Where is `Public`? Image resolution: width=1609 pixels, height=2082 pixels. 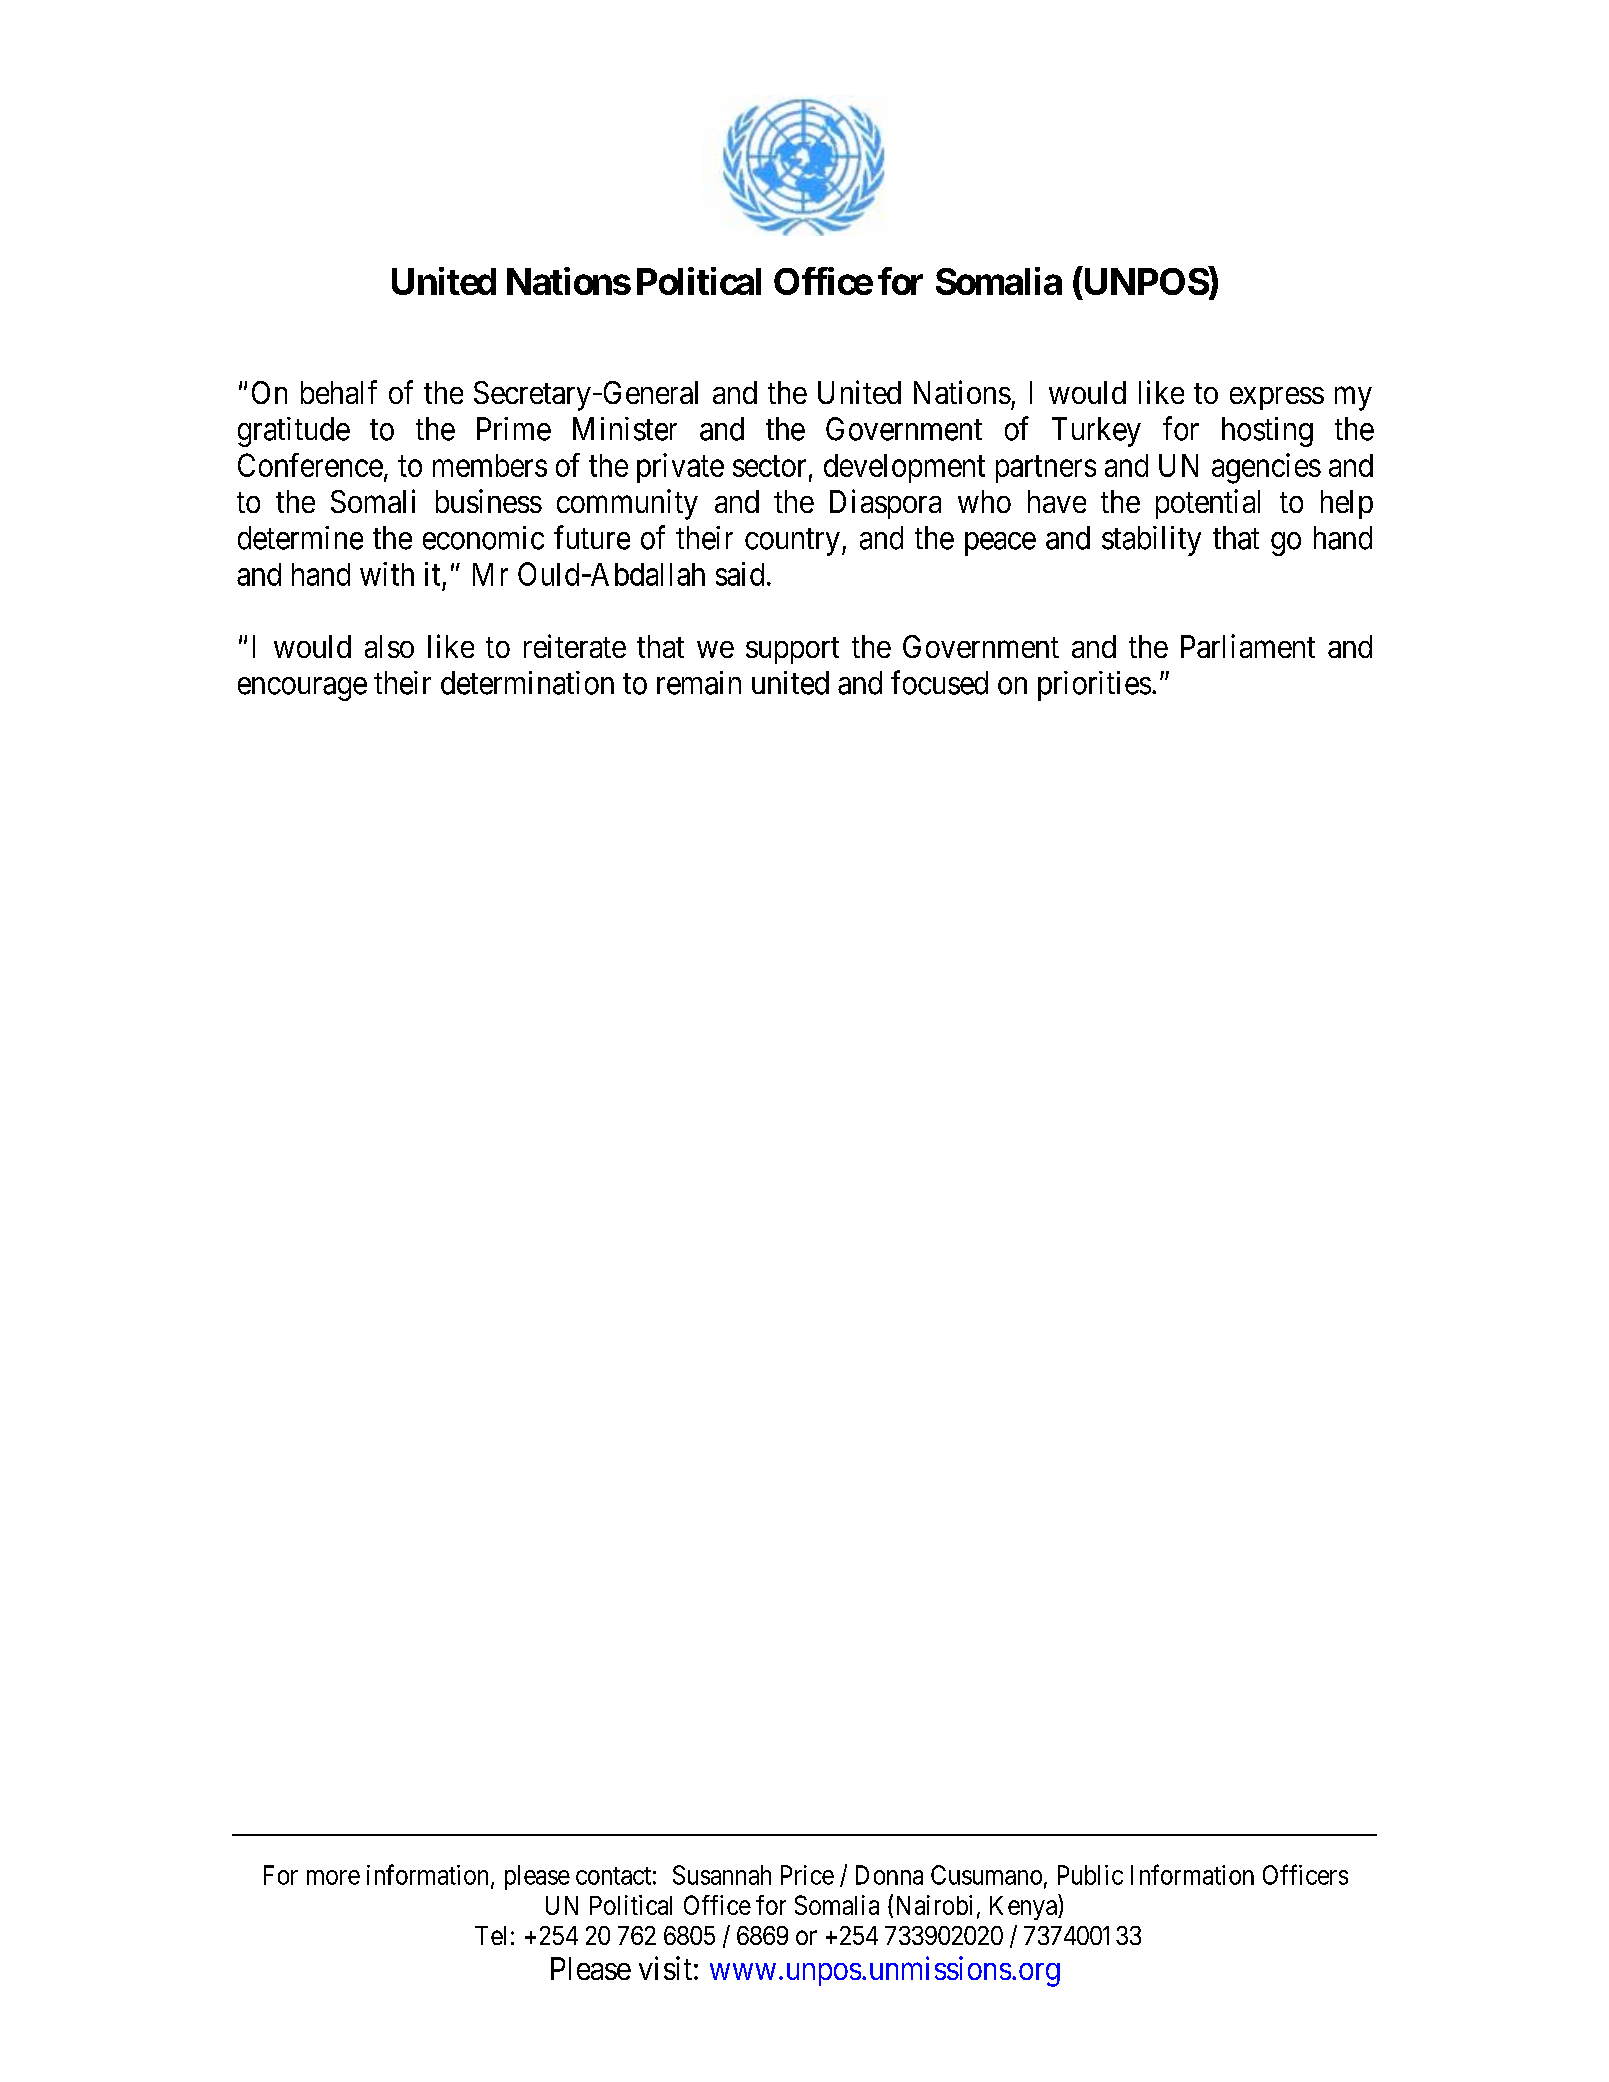
Public is located at coordinates (1090, 1875).
